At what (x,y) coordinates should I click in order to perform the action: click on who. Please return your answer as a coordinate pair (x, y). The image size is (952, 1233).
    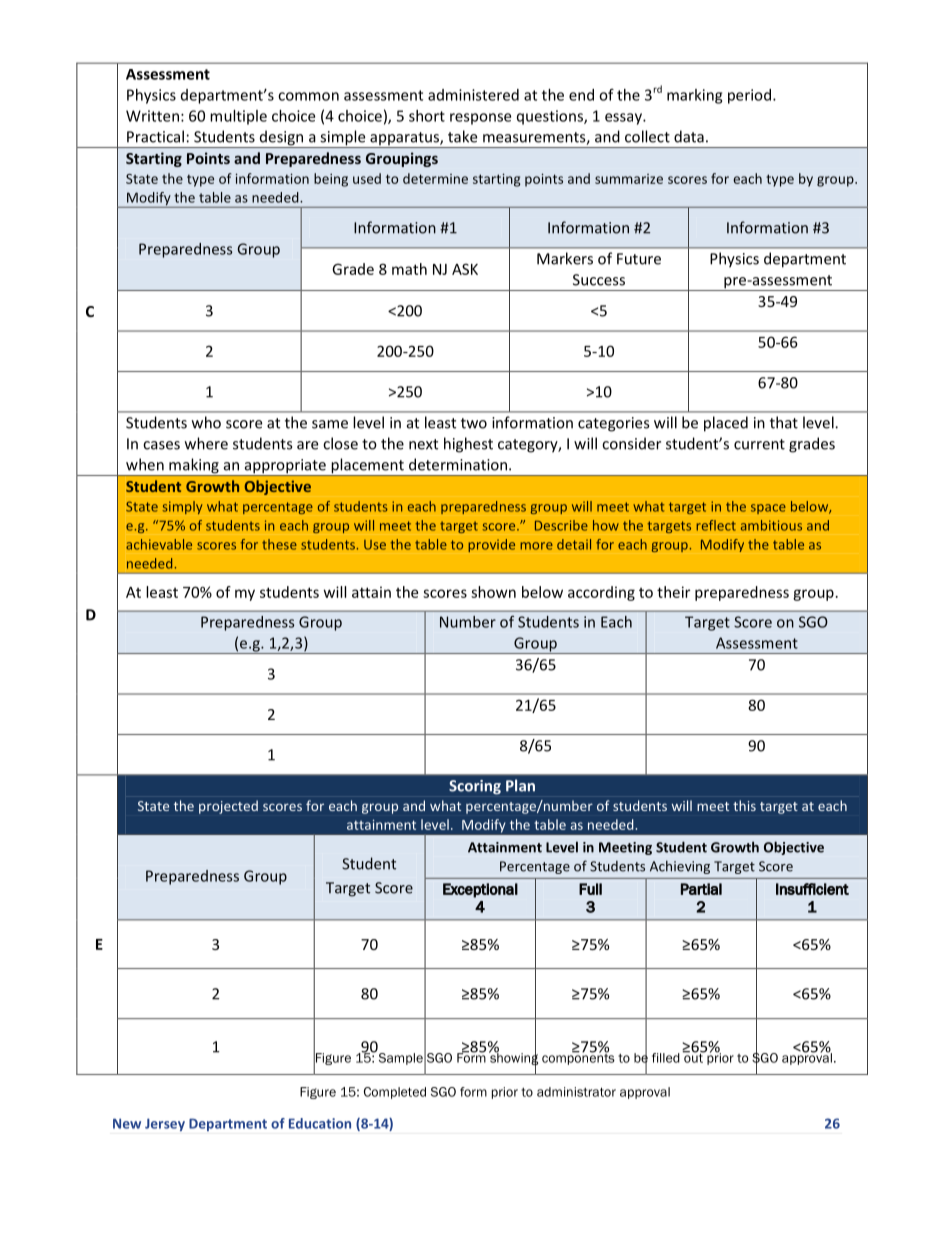
    Looking at the image, I should click on (206, 422).
